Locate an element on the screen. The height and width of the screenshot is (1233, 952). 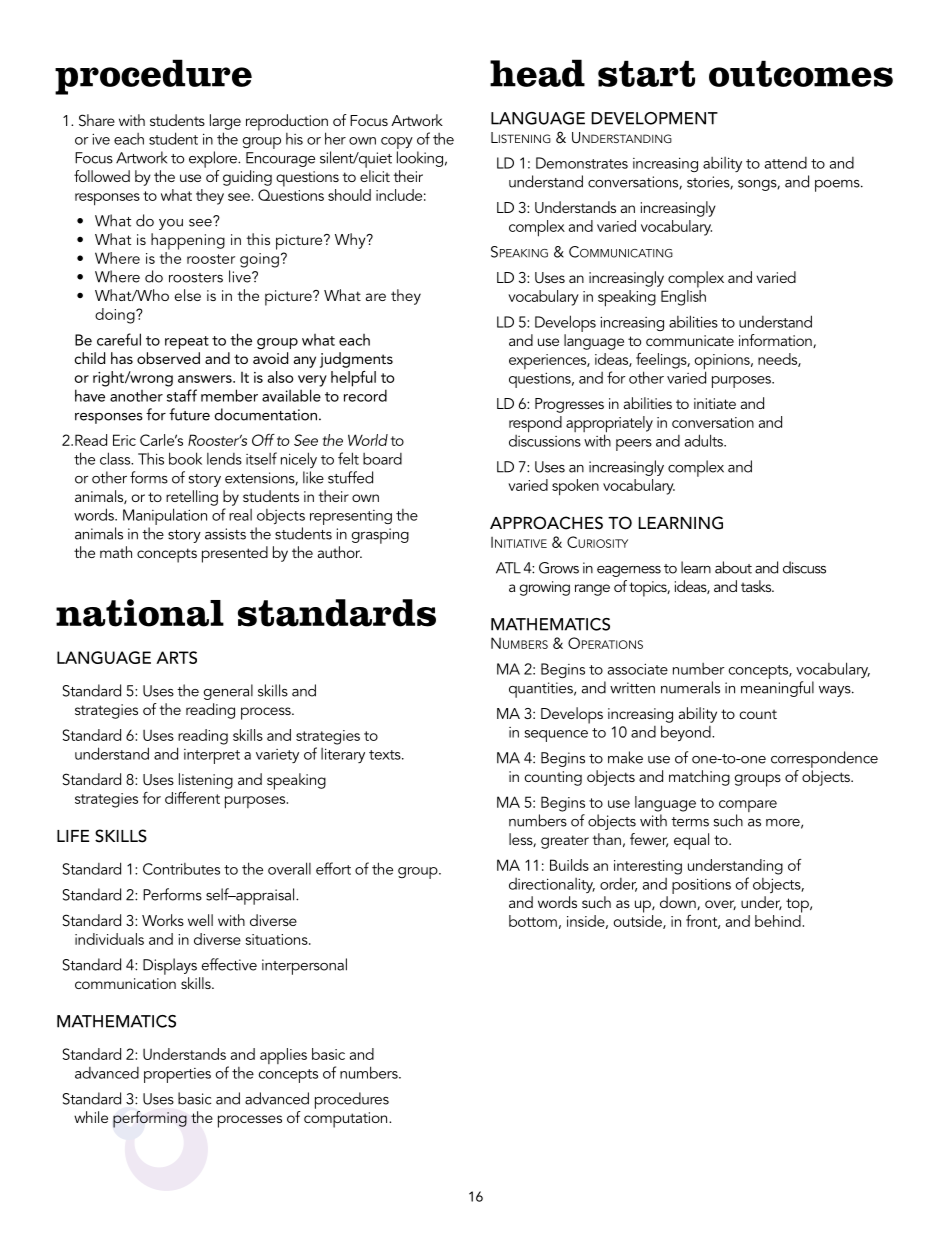
texts is located at coordinates (386, 755).
